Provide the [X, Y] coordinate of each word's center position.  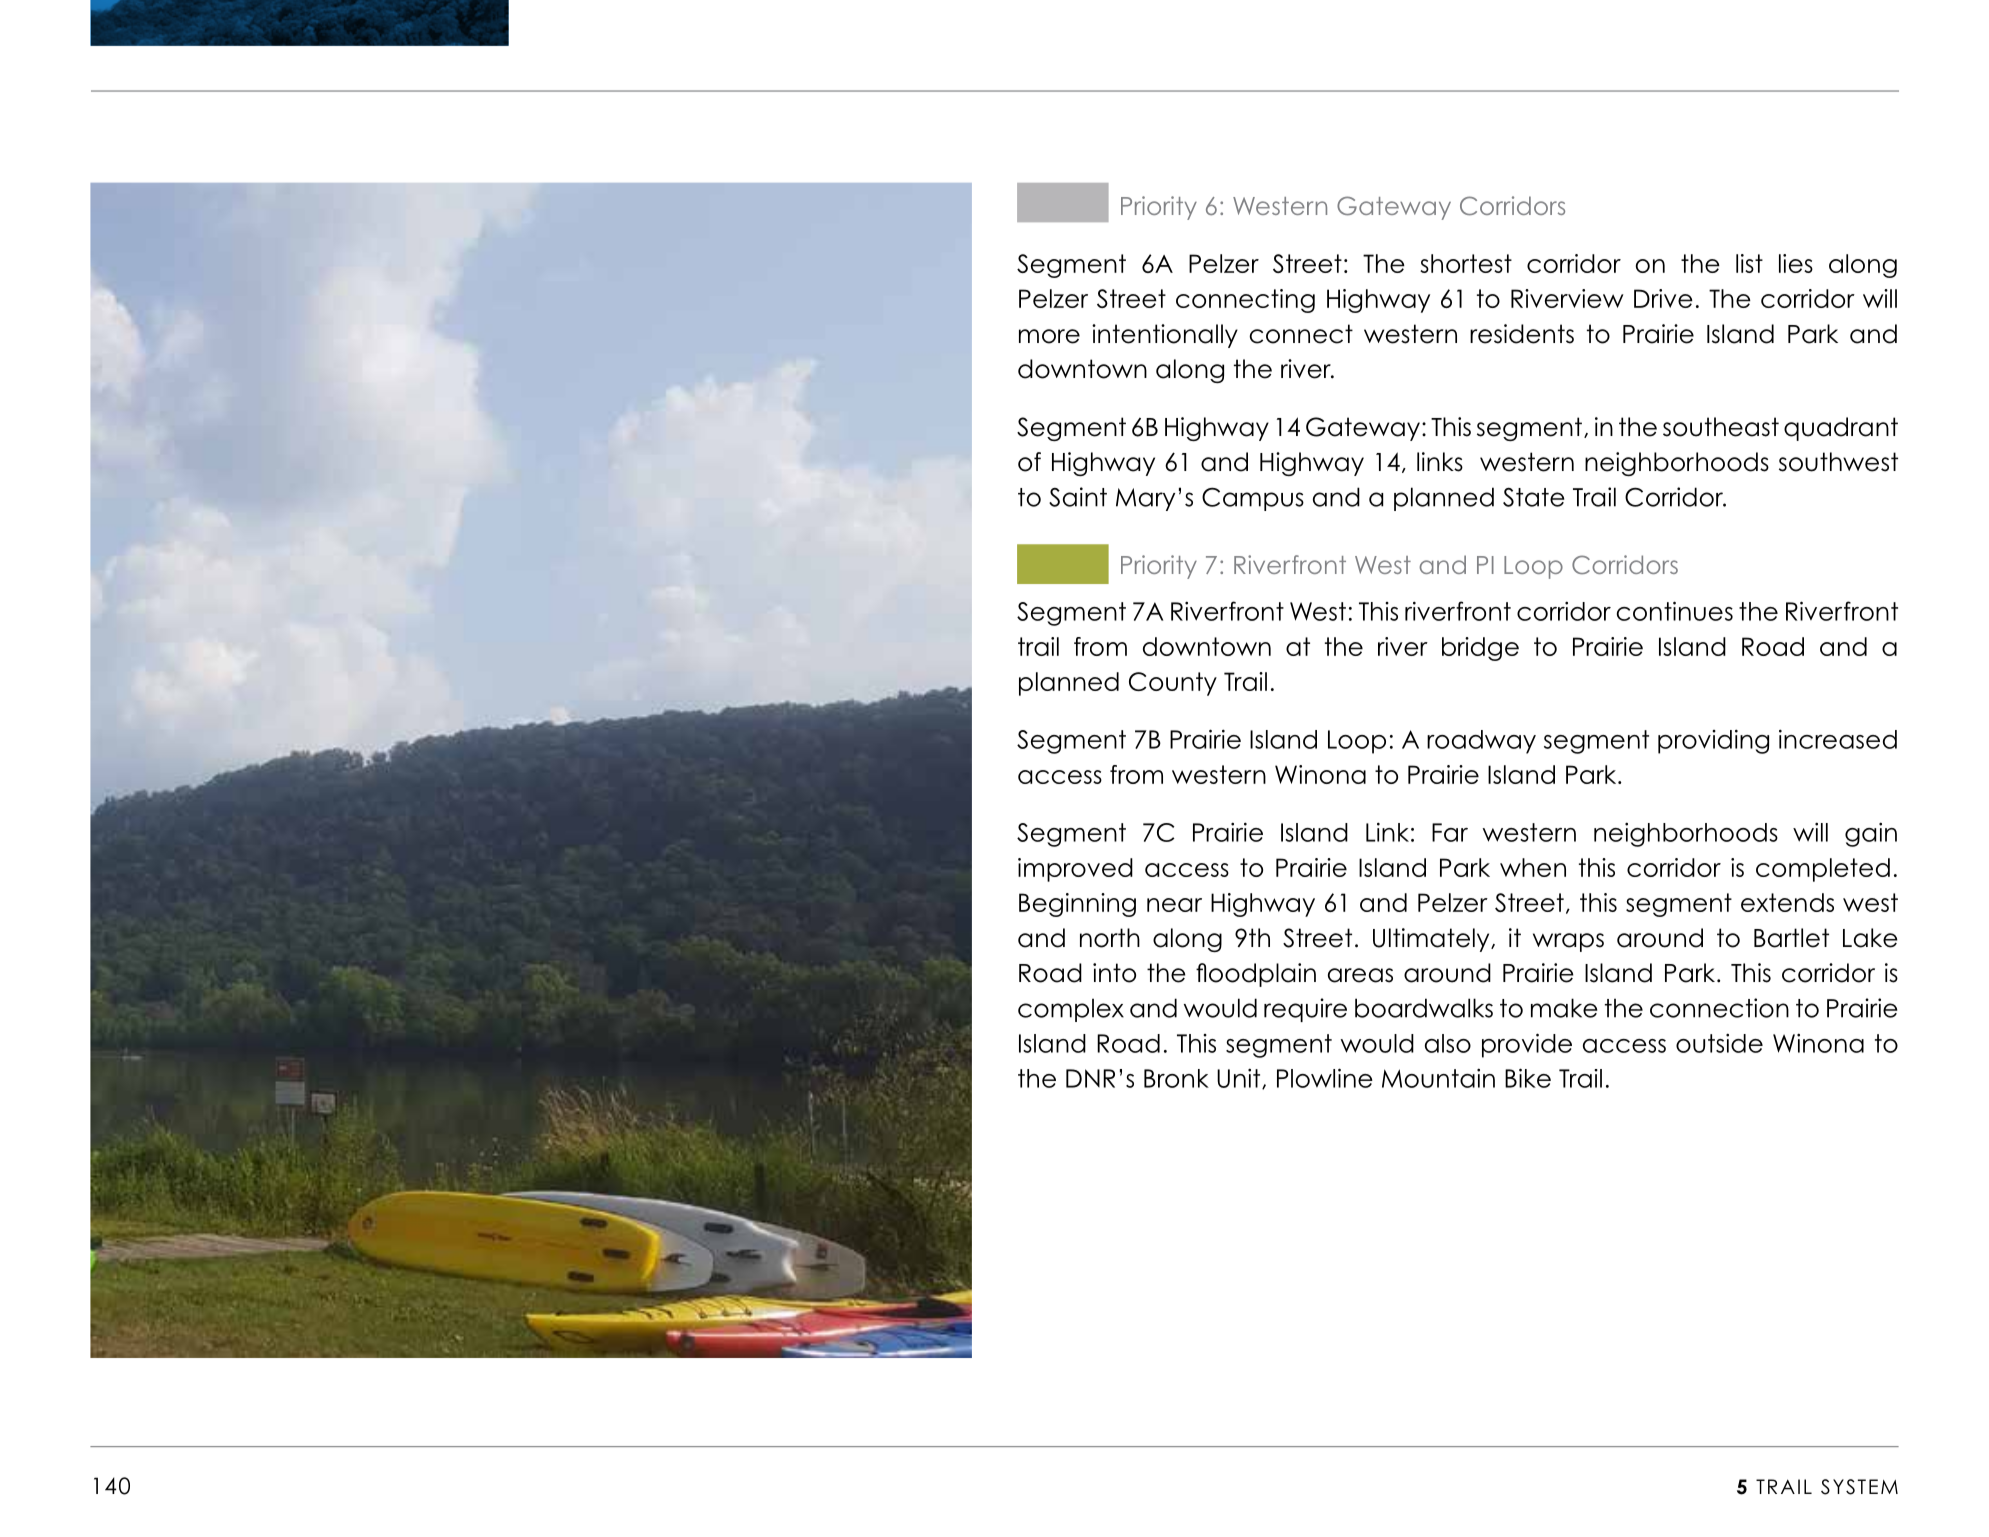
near [1174, 905]
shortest [1466, 263]
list [1749, 263]
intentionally [1165, 336]
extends [1787, 902]
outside [1719, 1043]
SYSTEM [1859, 1487]
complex [1071, 1010]
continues [1675, 611]
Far [1450, 832]
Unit [1240, 1078]
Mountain [1438, 1078]
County [1173, 684]
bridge [1480, 649]
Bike [1528, 1078]
